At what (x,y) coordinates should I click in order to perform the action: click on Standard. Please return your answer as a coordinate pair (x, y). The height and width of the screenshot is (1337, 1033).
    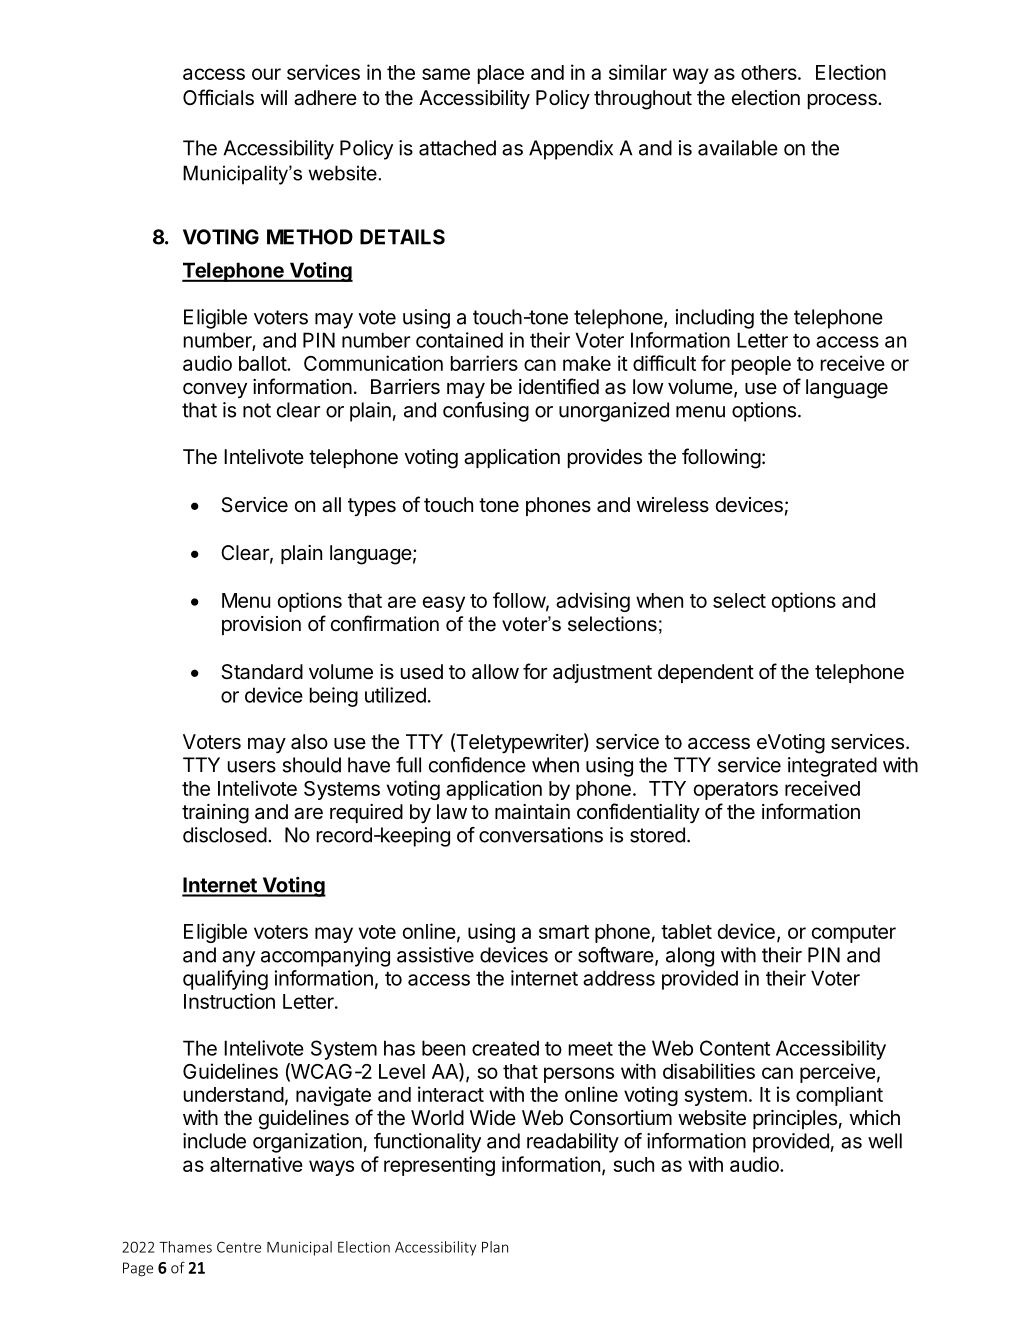
    Looking at the image, I should click on (262, 672).
